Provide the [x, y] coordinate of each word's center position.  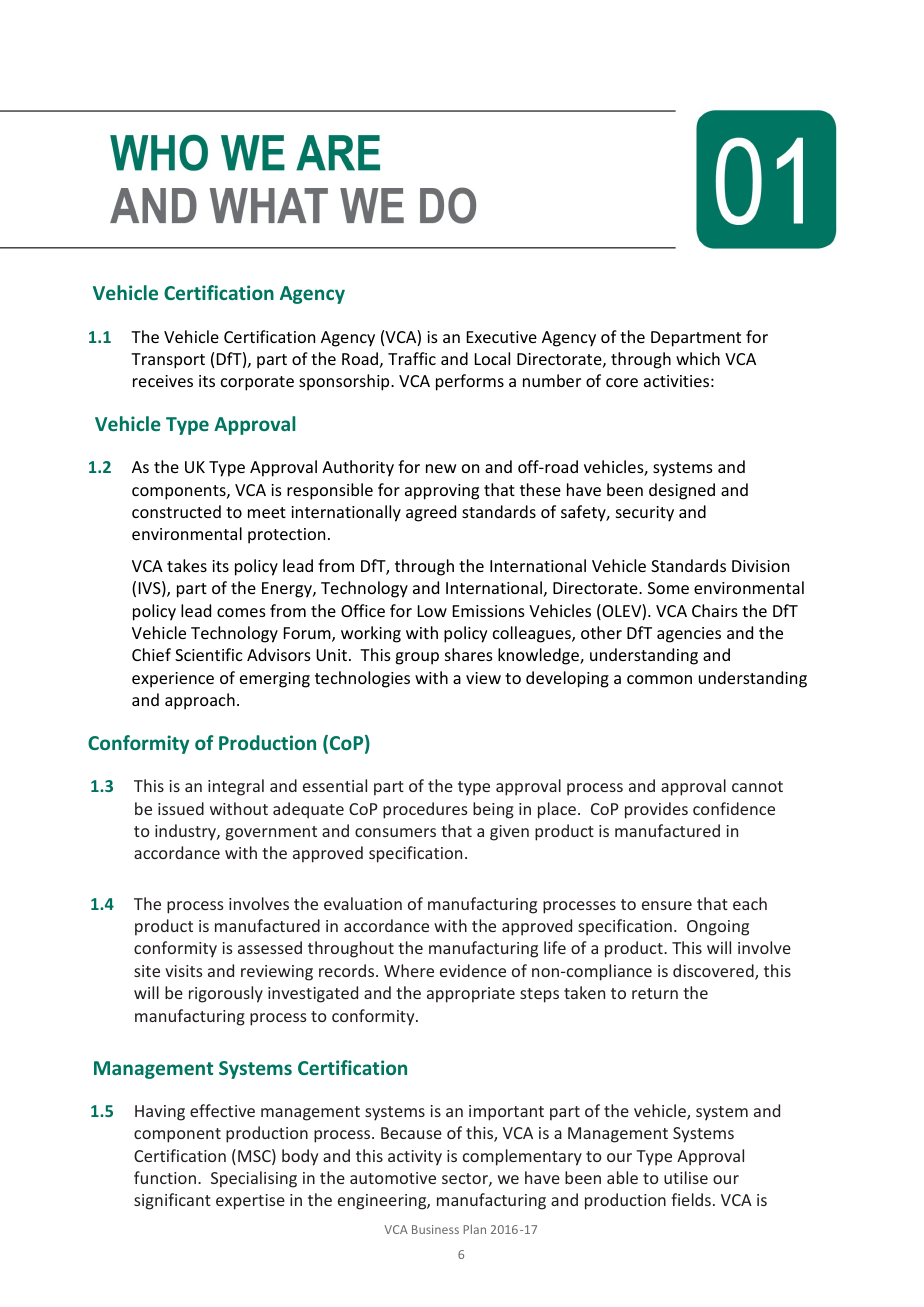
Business [435, 1229]
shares [469, 654]
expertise [250, 1202]
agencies [689, 635]
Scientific [209, 654]
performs [470, 382]
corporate [257, 383]
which [698, 358]
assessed [270, 947]
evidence [473, 970]
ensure [667, 905]
